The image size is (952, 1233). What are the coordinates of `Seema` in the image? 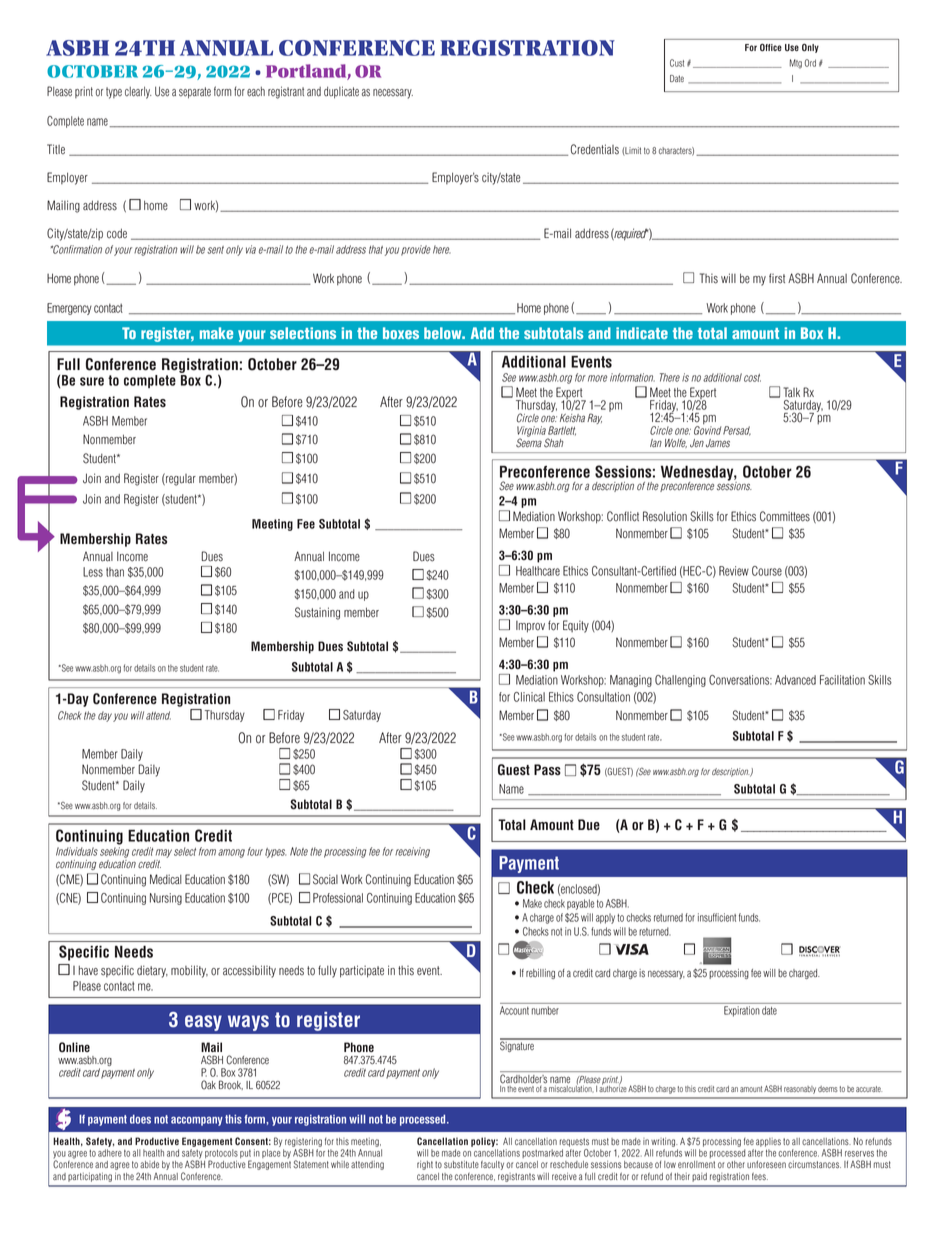 It's located at (529, 442).
